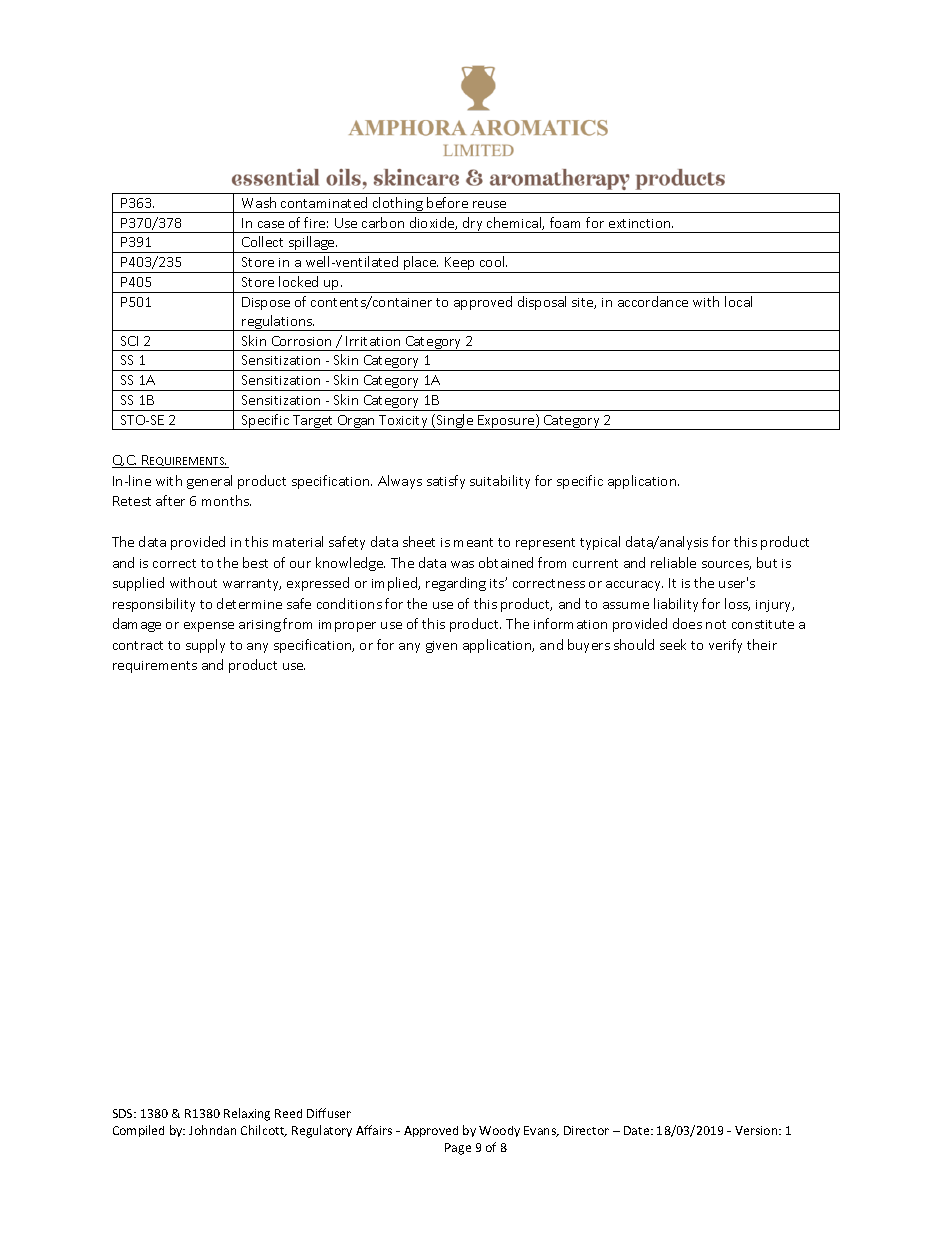 The width and height of the screenshot is (952, 1233). Describe the element at coordinates (473, 225) in the screenshot. I see `dry` at that location.
